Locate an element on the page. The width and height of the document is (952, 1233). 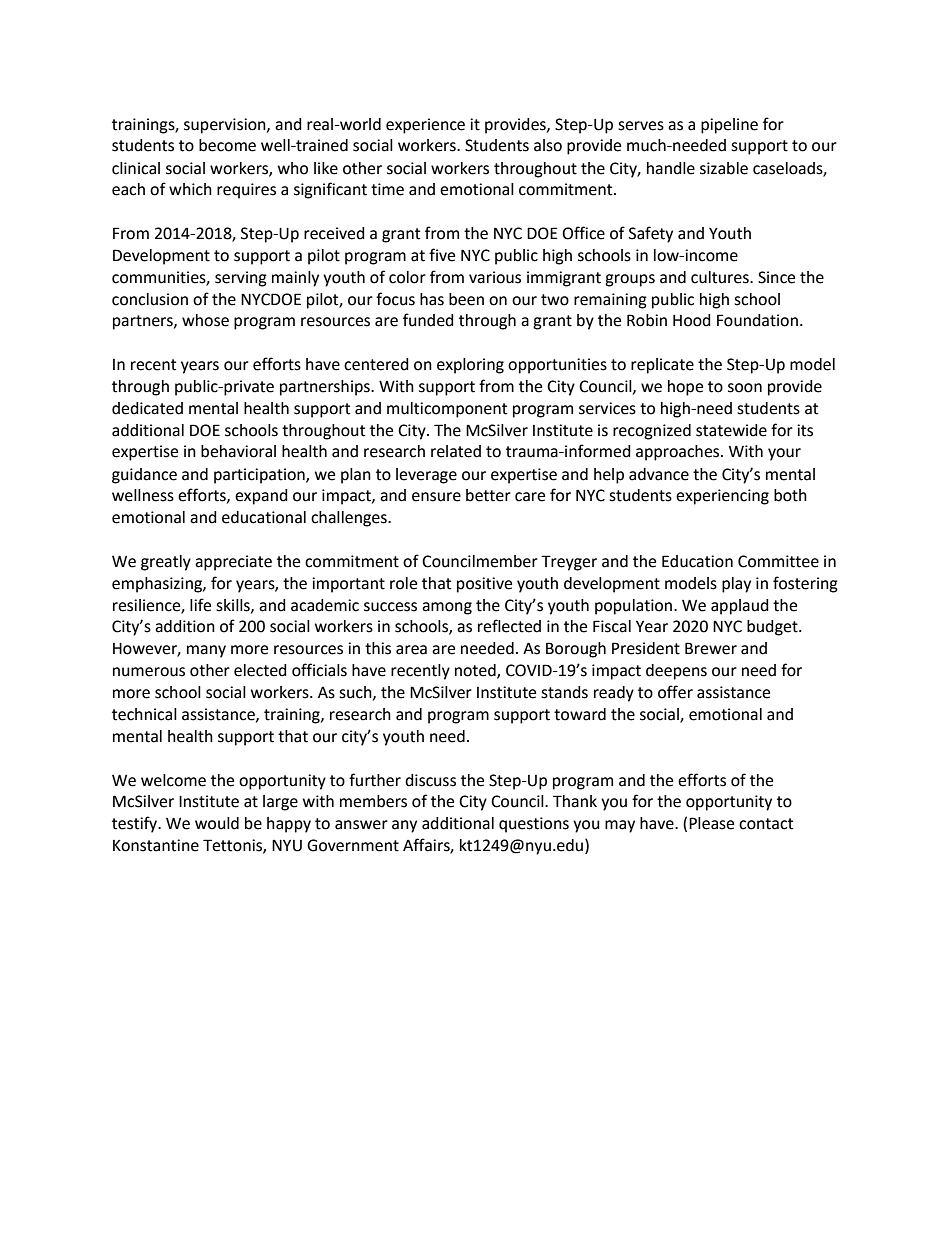
dedicated is located at coordinates (147, 408).
